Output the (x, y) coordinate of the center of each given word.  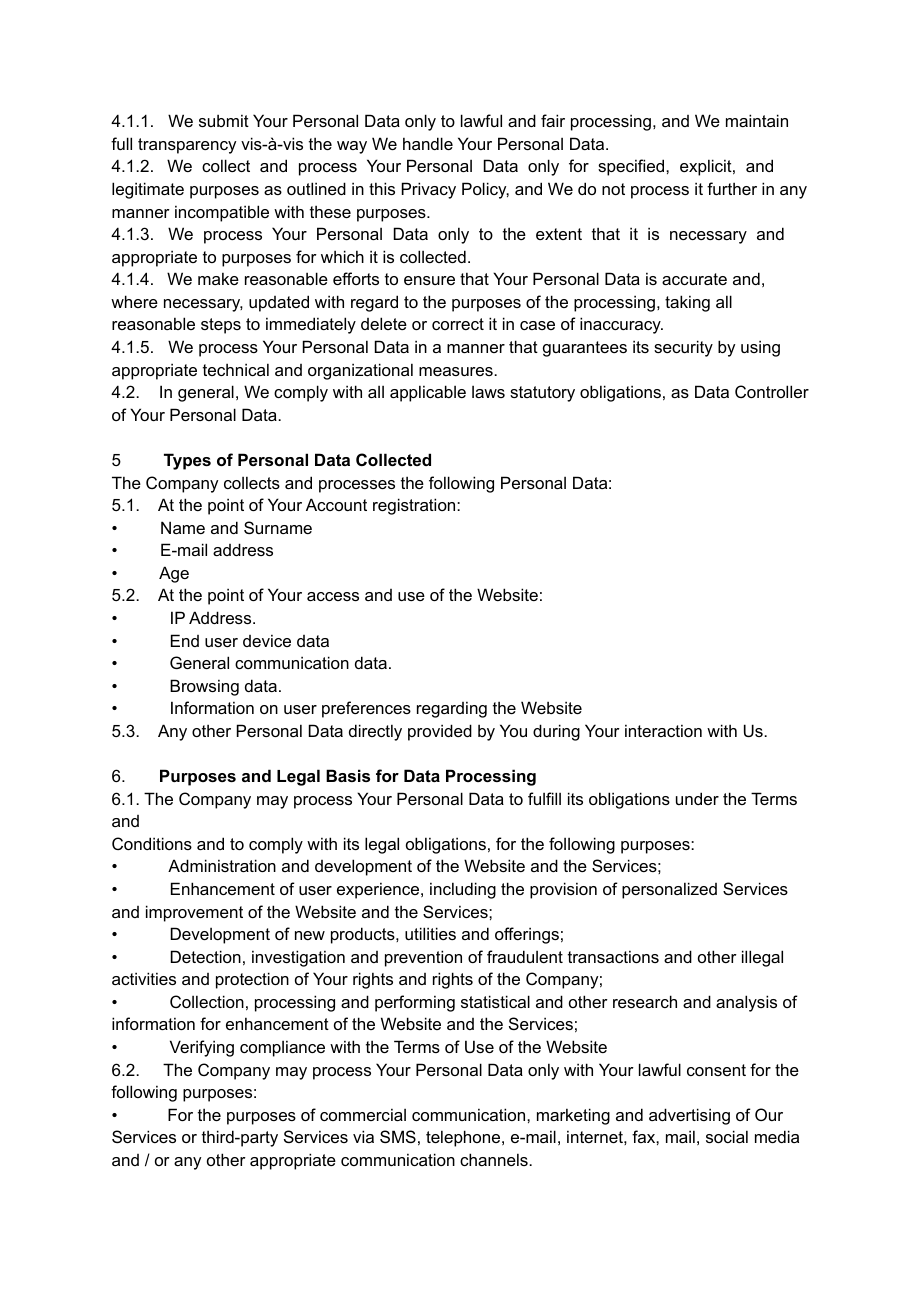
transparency (187, 146)
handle (428, 143)
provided (440, 732)
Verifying (202, 1048)
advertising (689, 1116)
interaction (663, 730)
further (732, 188)
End (185, 640)
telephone (464, 1138)
